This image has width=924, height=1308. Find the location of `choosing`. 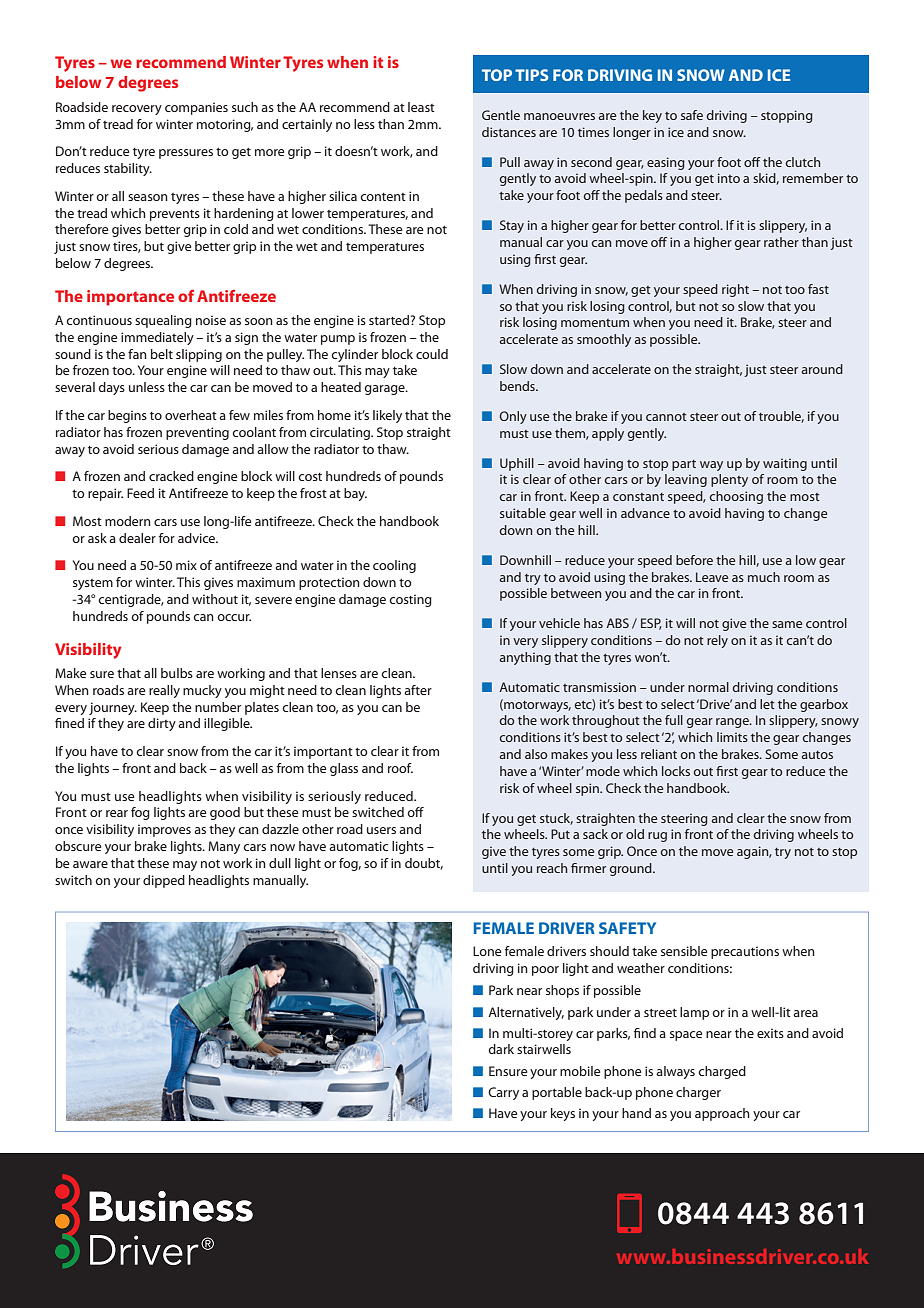

choosing is located at coordinates (736, 497).
